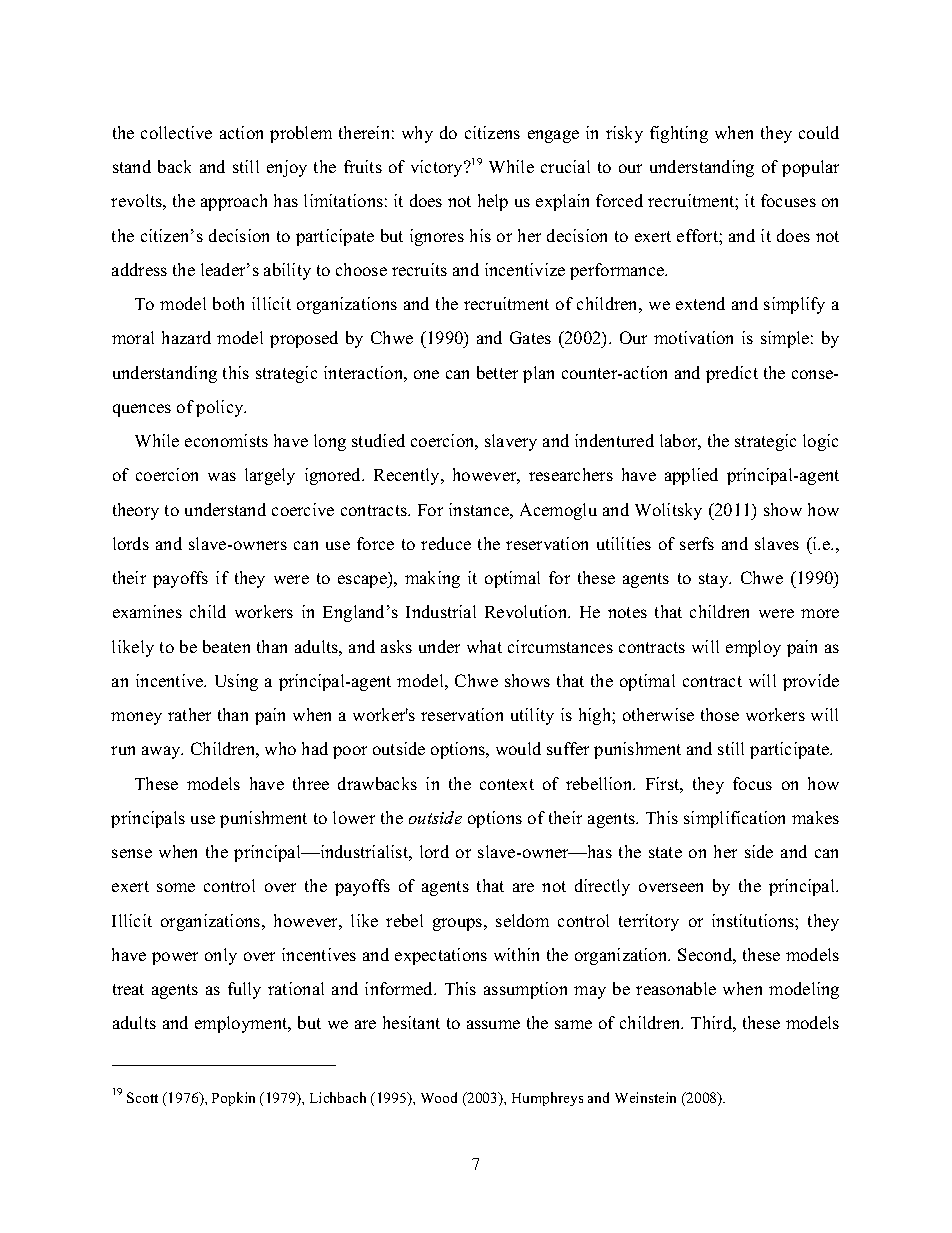 The height and width of the screenshot is (1233, 952). What do you see at coordinates (645, 1097) in the screenshot?
I see `Weinstein` at bounding box center [645, 1097].
